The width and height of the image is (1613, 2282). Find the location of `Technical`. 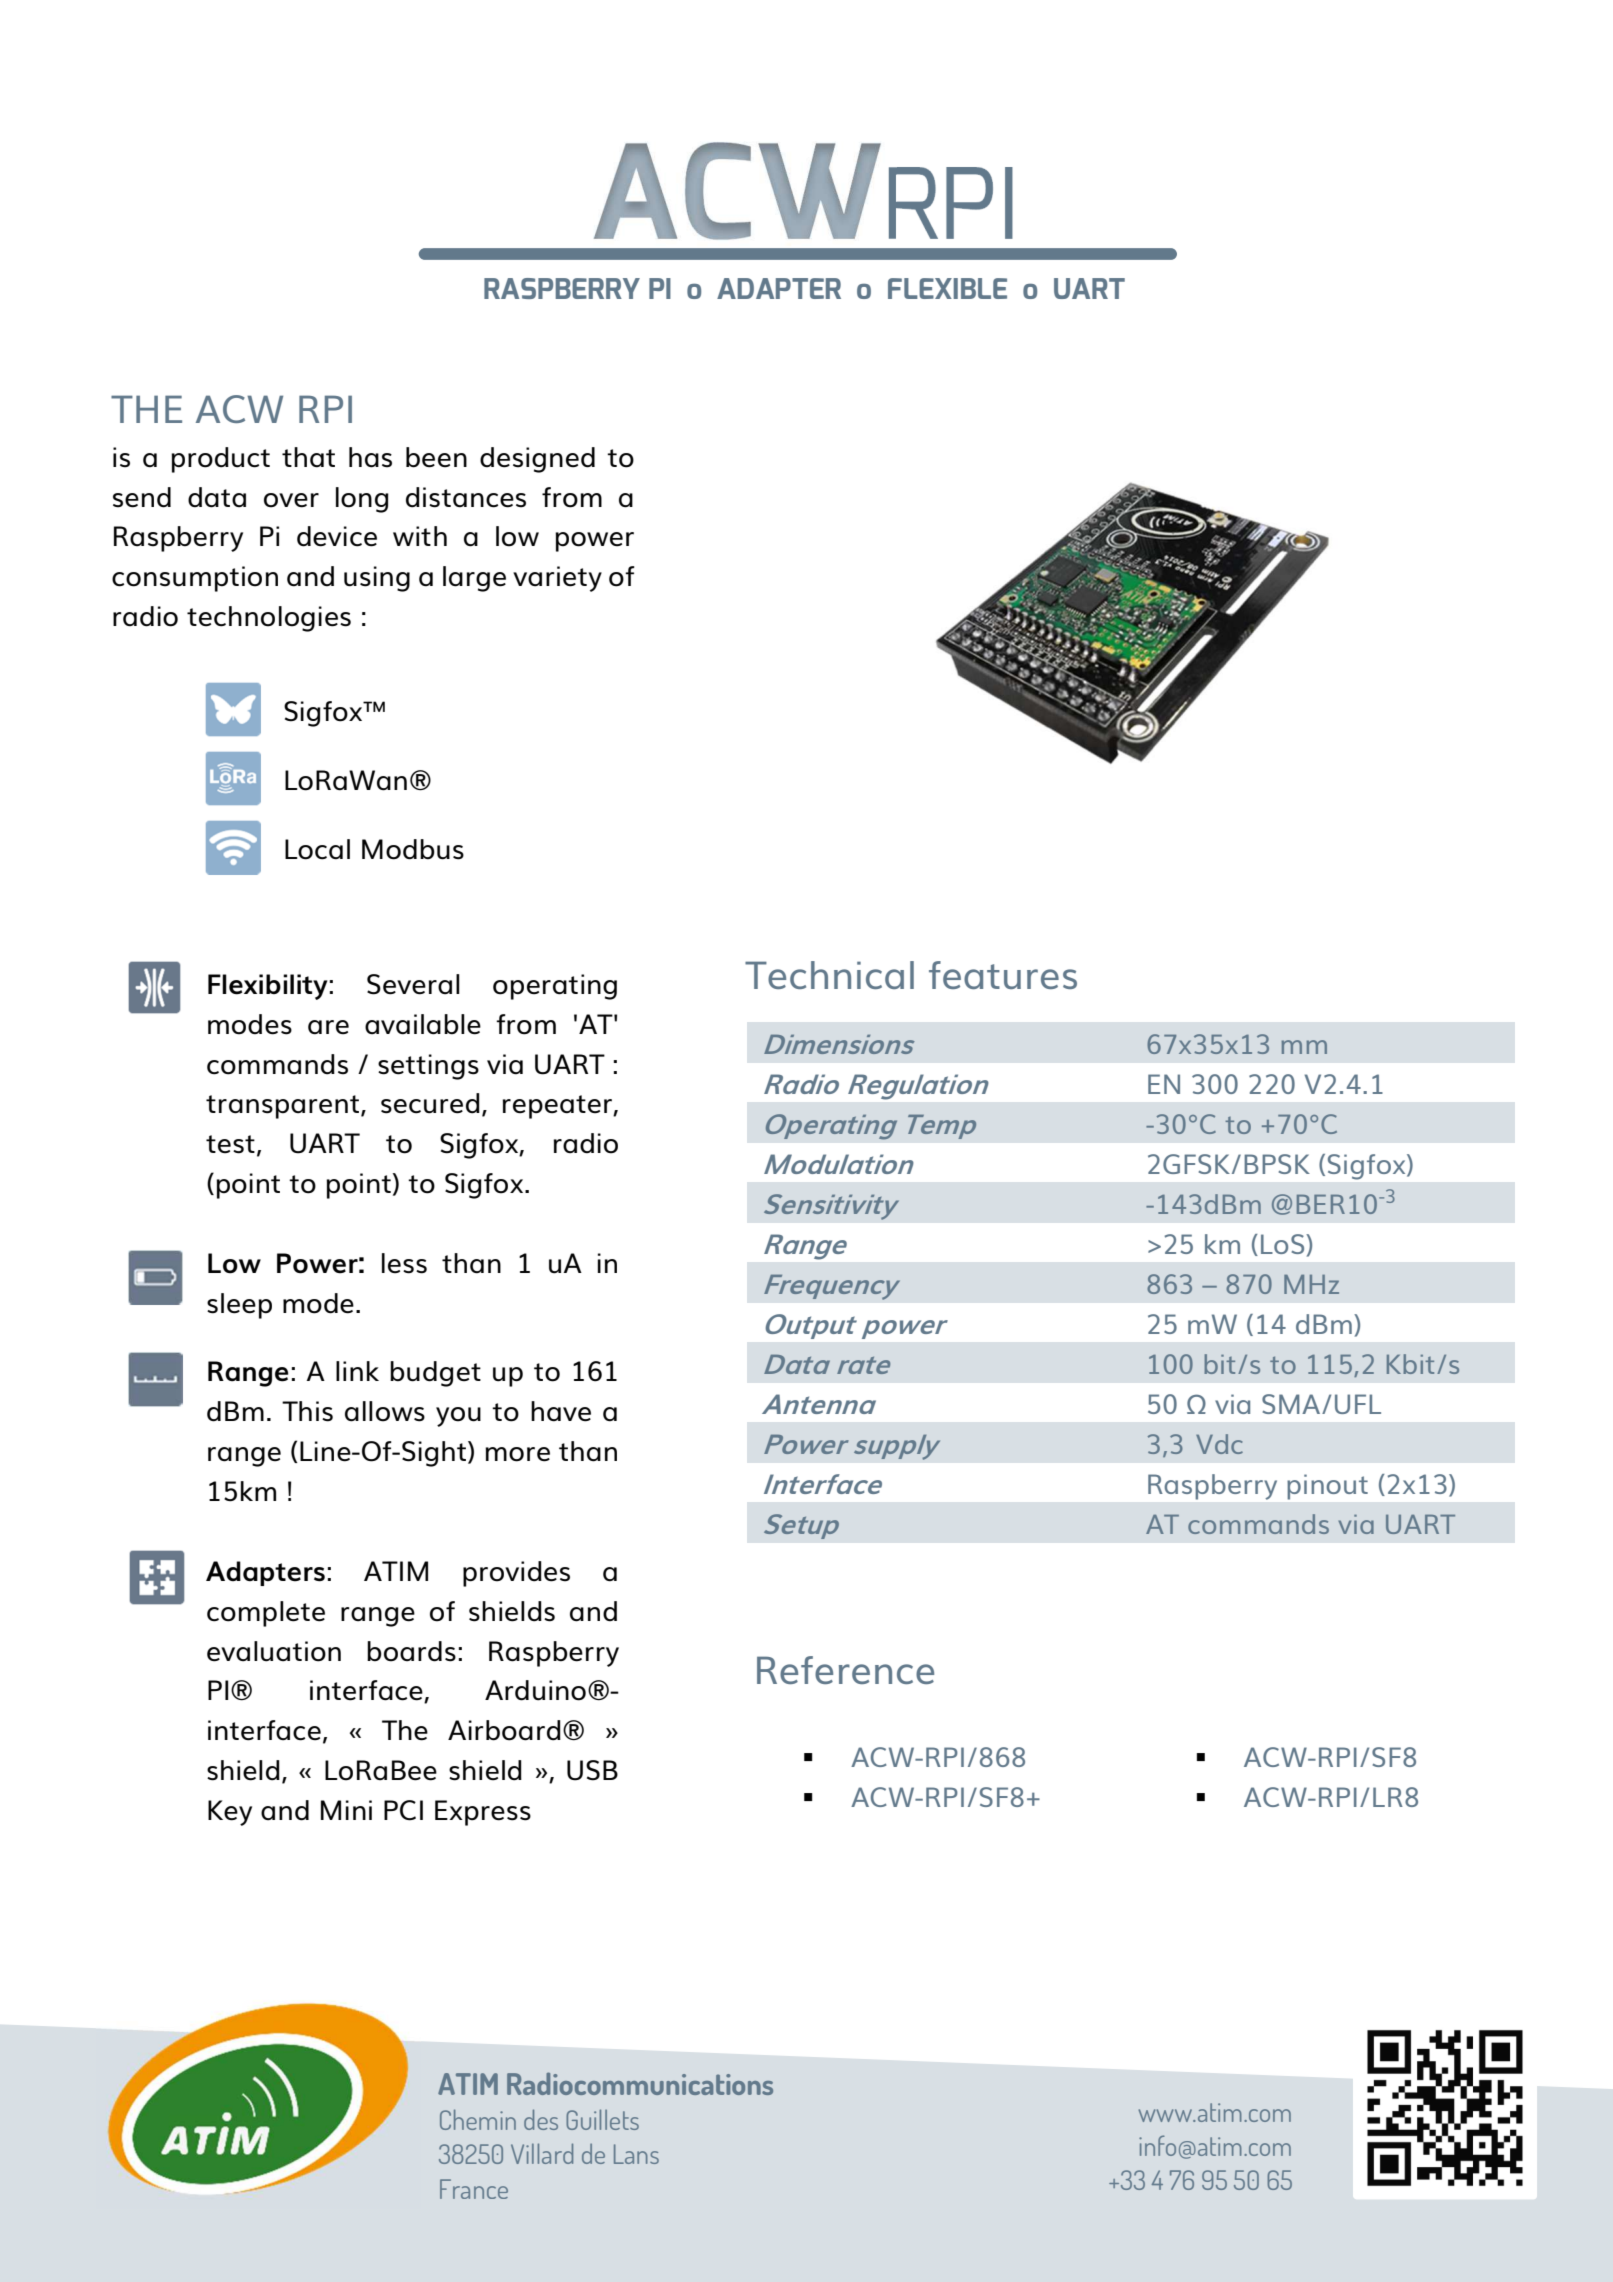

Technical is located at coordinates (829, 975).
